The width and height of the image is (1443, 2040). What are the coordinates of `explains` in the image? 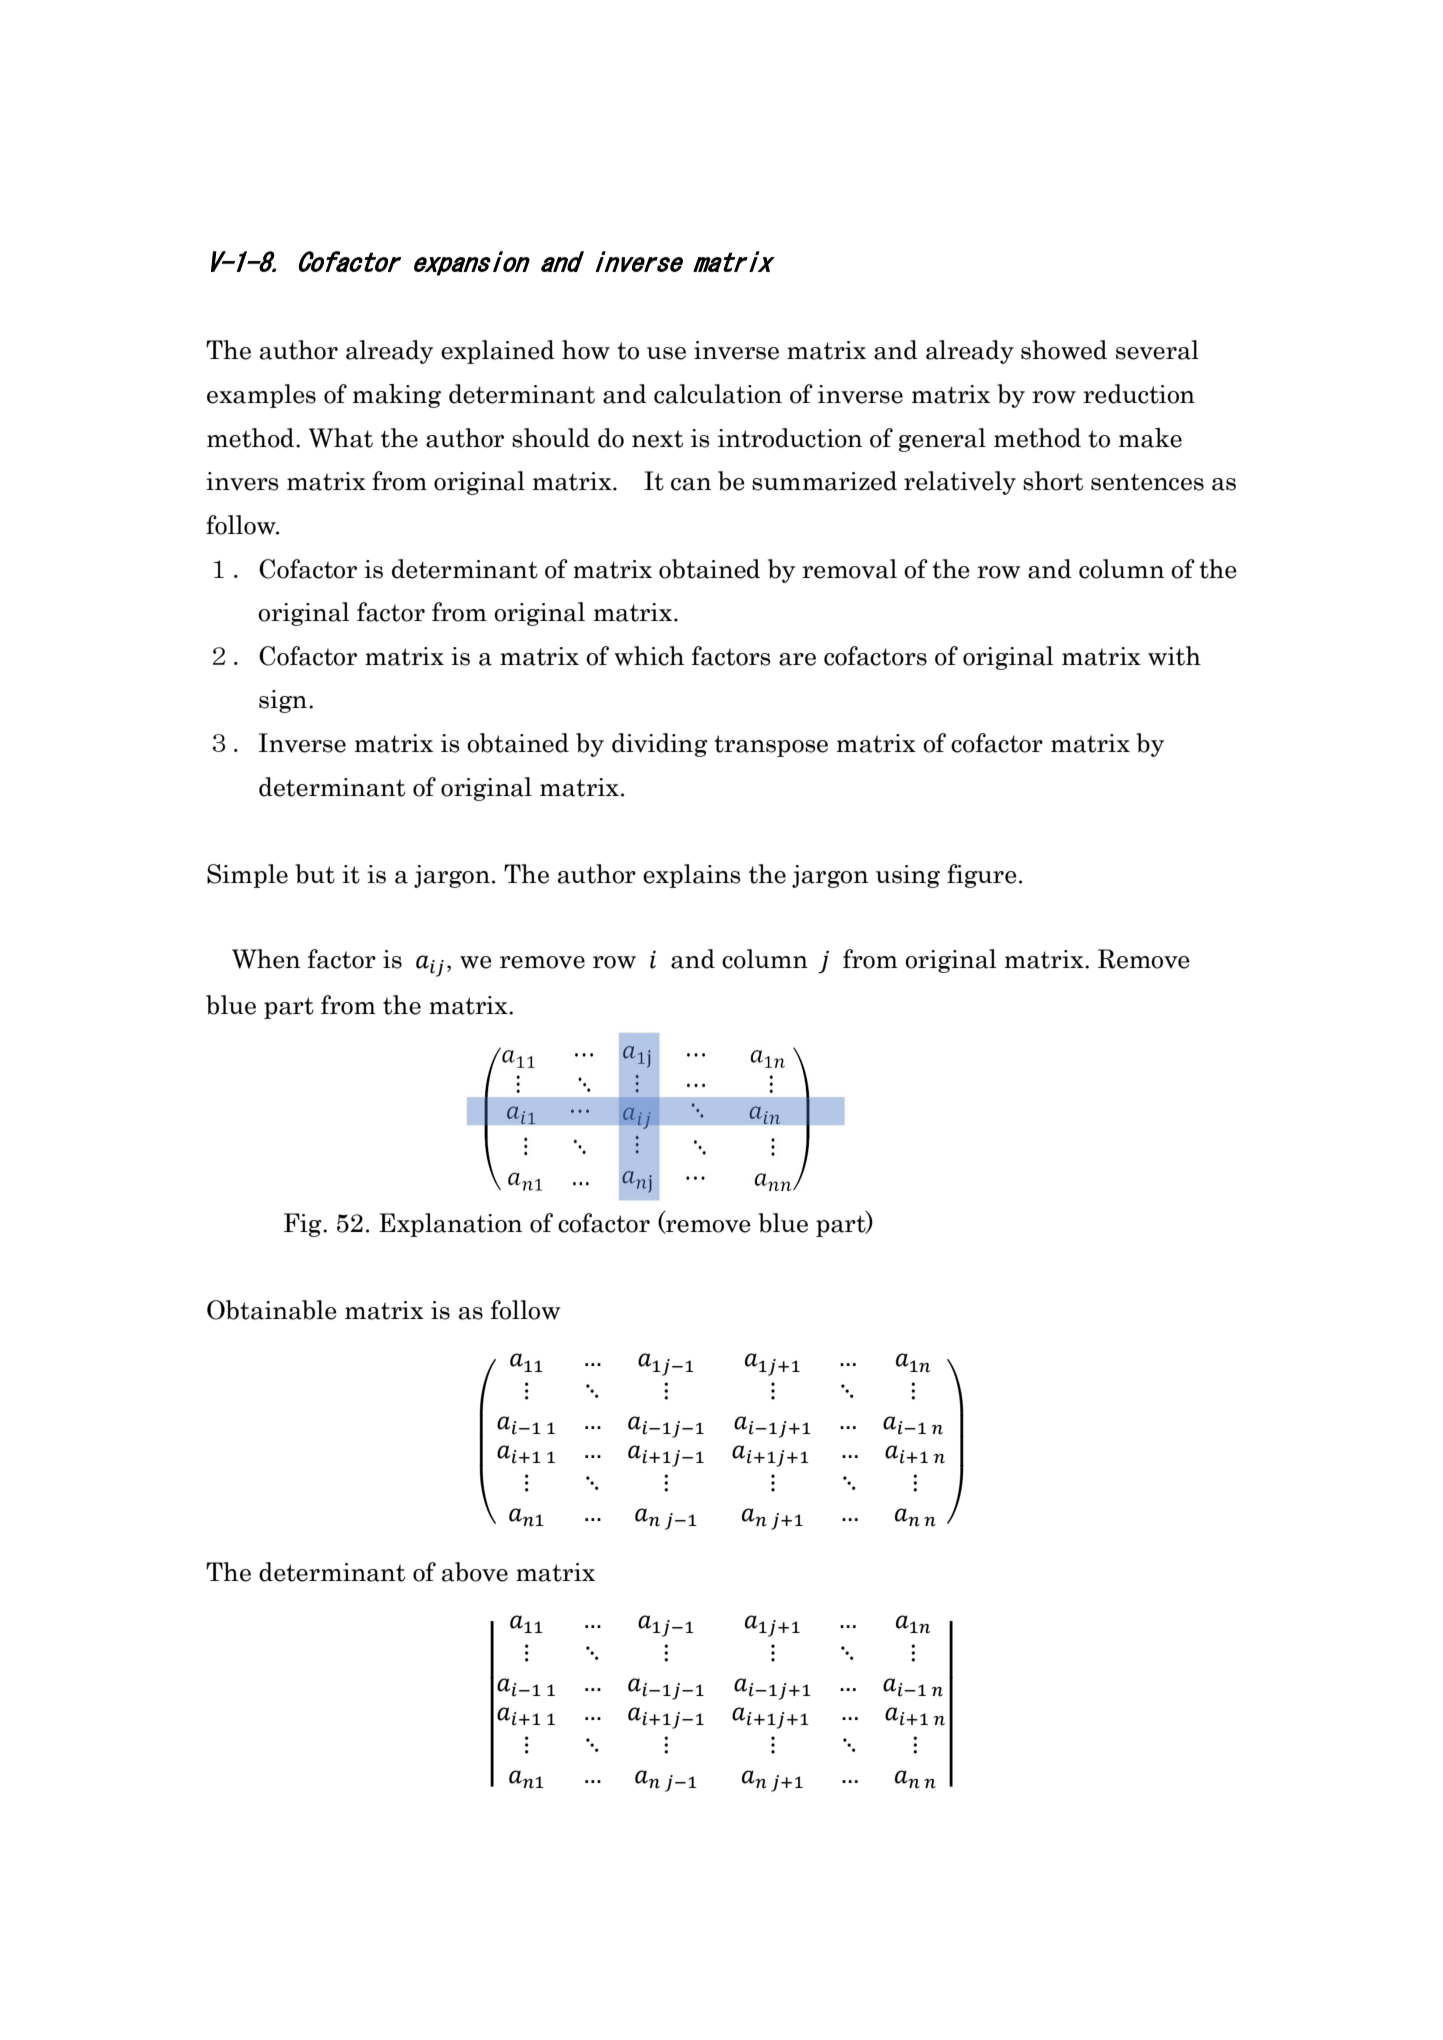 It's located at (692, 876).
